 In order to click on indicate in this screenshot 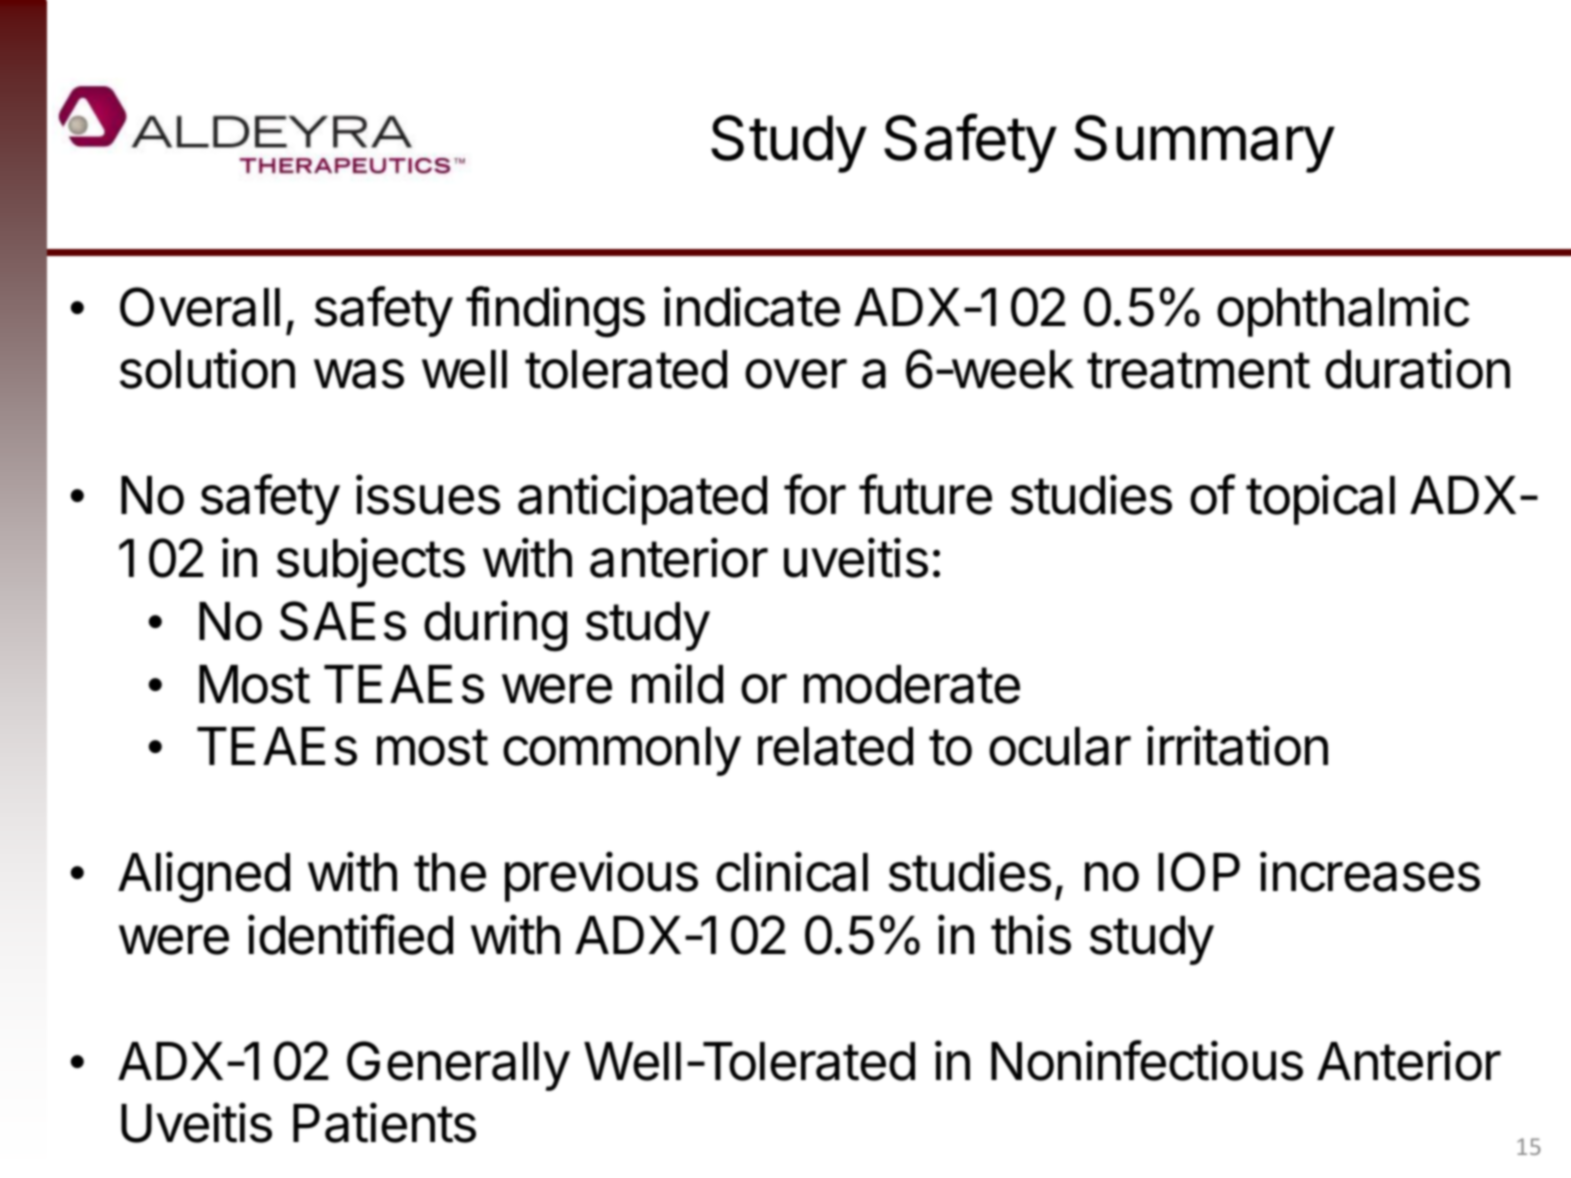, I will do `click(752, 306)`.
